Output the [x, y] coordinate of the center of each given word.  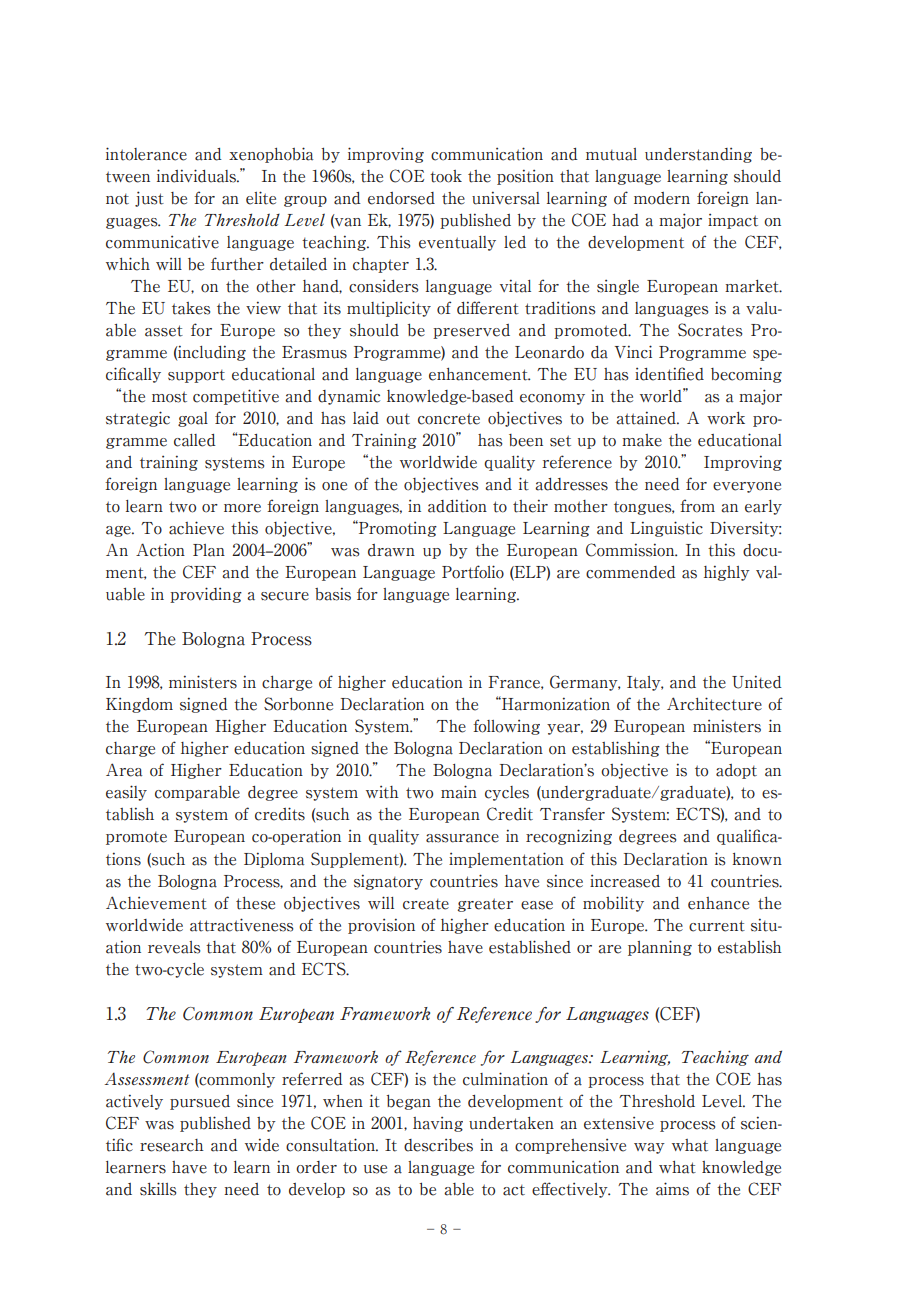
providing [206, 595]
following [506, 727]
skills [158, 1189]
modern [662, 198]
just [149, 199]
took [446, 176]
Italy [645, 683]
